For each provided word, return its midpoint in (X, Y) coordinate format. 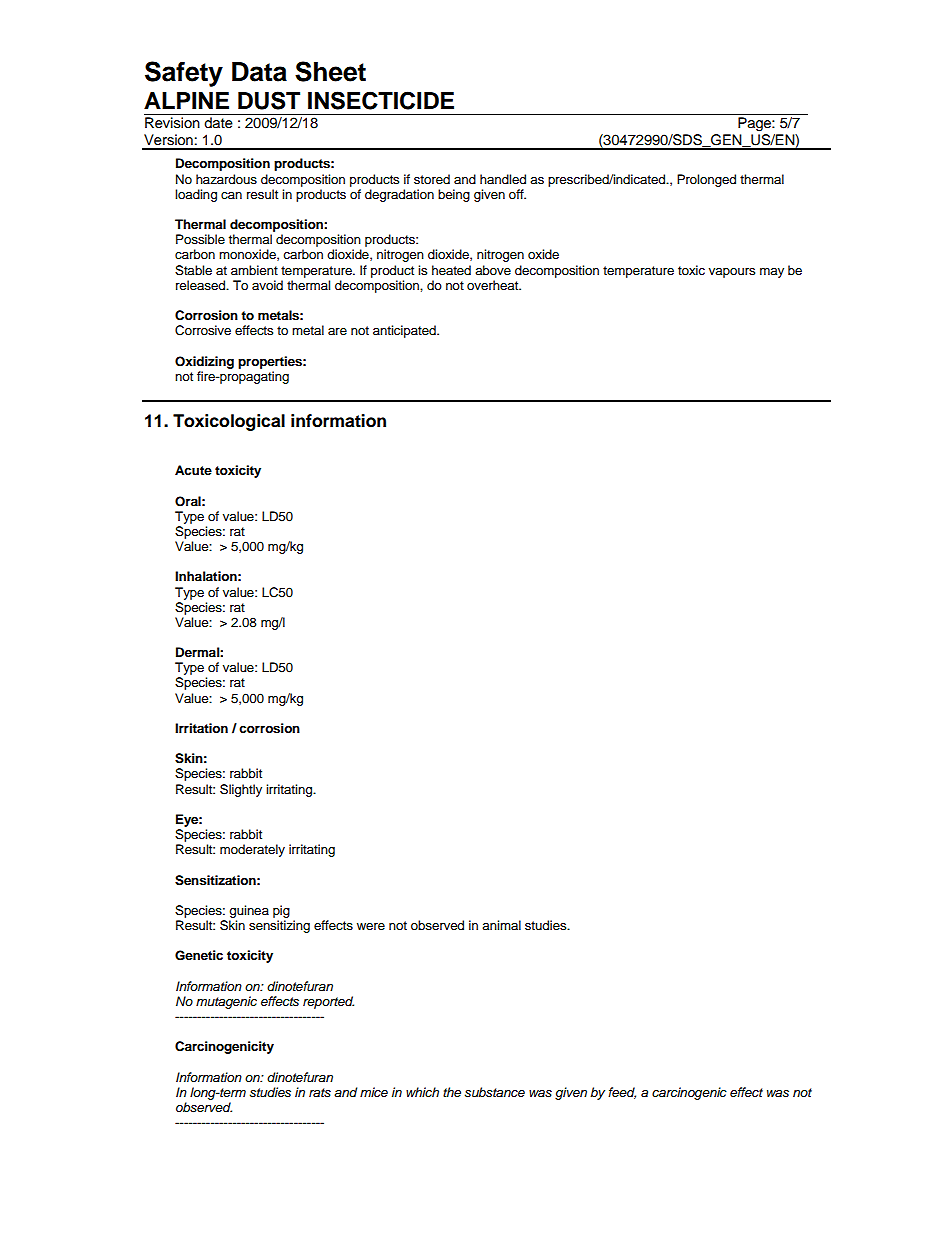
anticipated (405, 331)
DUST (269, 100)
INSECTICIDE (381, 100)
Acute (193, 470)
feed (622, 1093)
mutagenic (226, 1002)
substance (495, 1092)
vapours (732, 273)
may (772, 273)
